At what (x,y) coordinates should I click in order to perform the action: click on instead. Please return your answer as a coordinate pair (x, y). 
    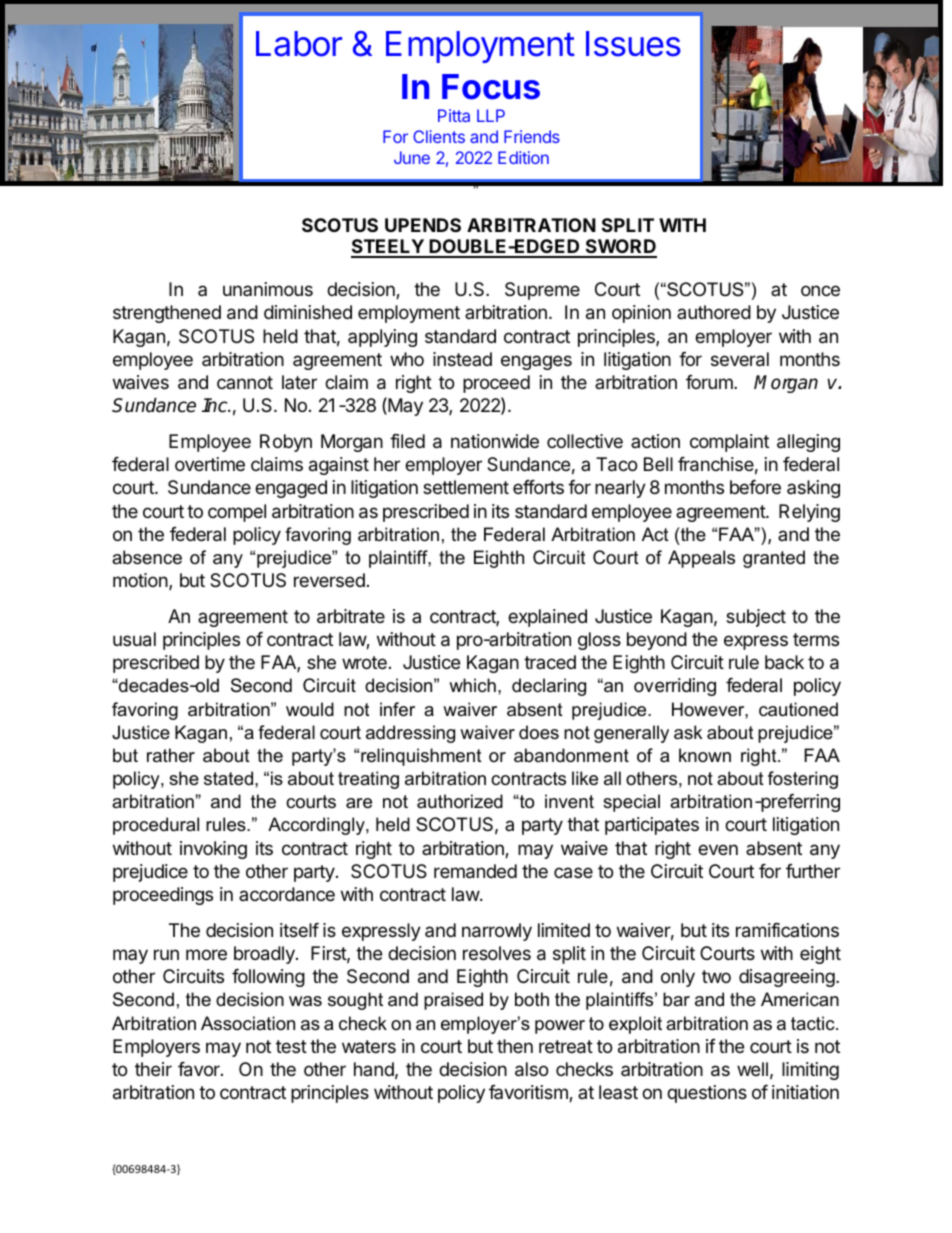
    Looking at the image, I should click on (462, 359).
